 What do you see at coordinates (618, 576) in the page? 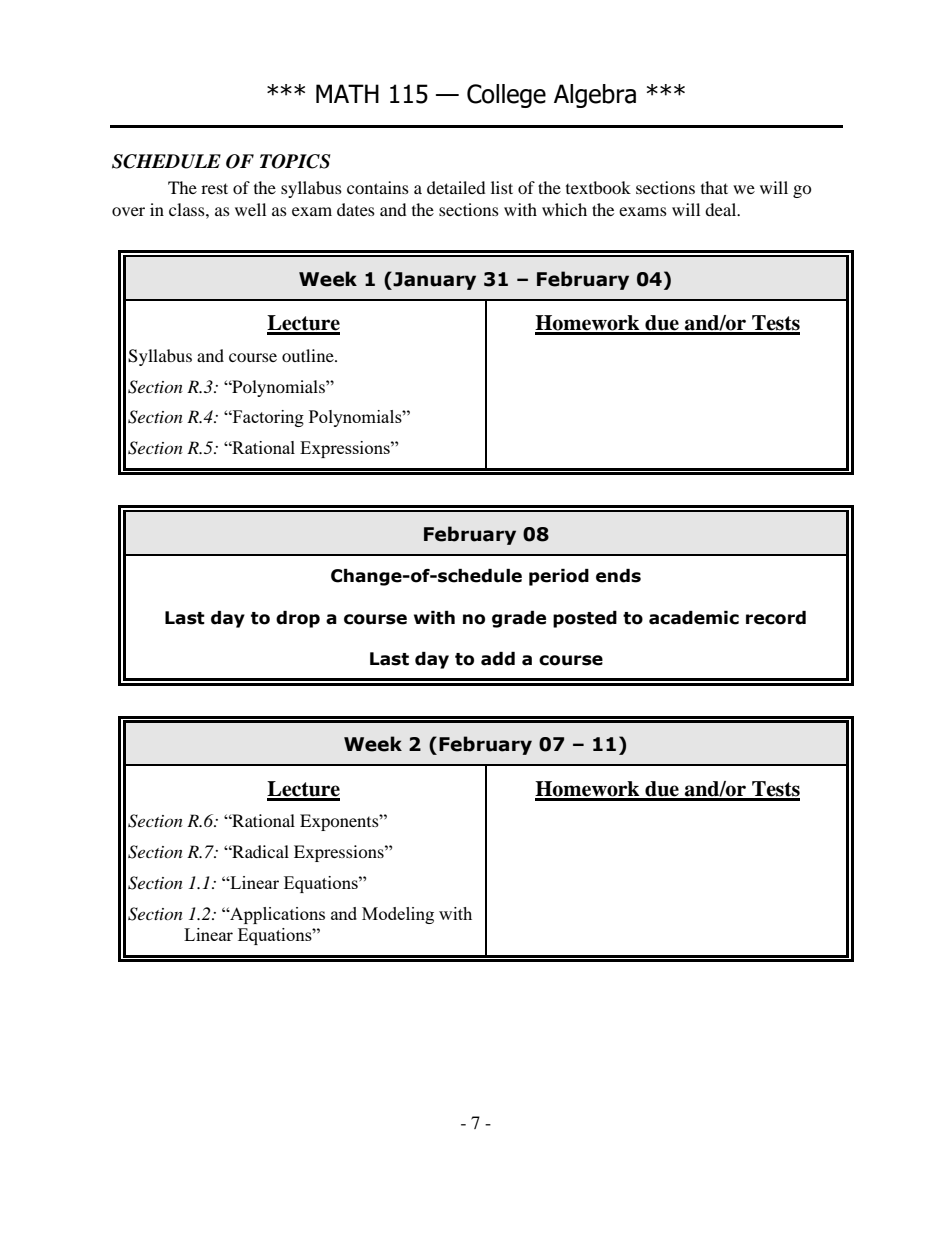
I see `ends` at bounding box center [618, 576].
